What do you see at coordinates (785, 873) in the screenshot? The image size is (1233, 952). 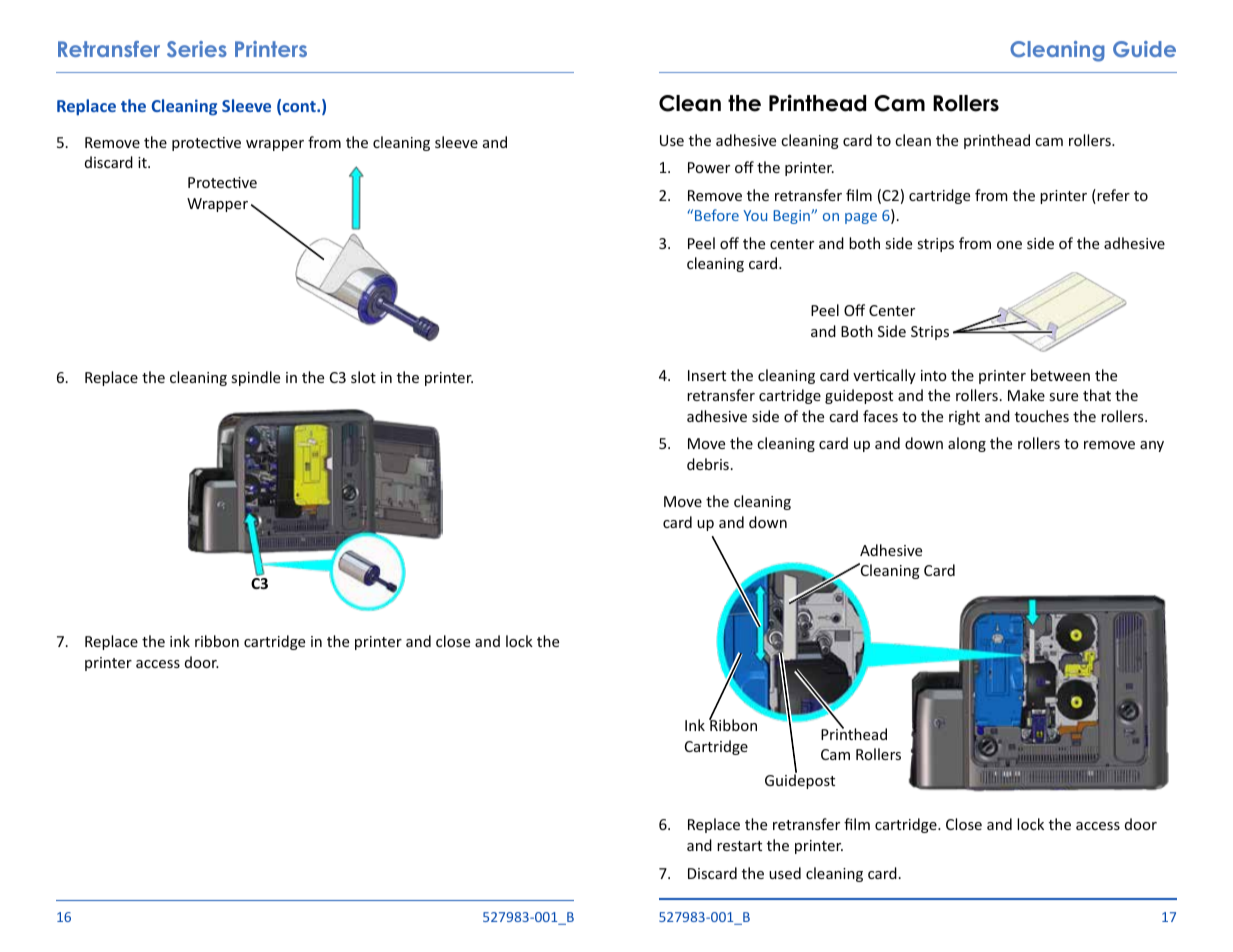 I see `used` at bounding box center [785, 873].
